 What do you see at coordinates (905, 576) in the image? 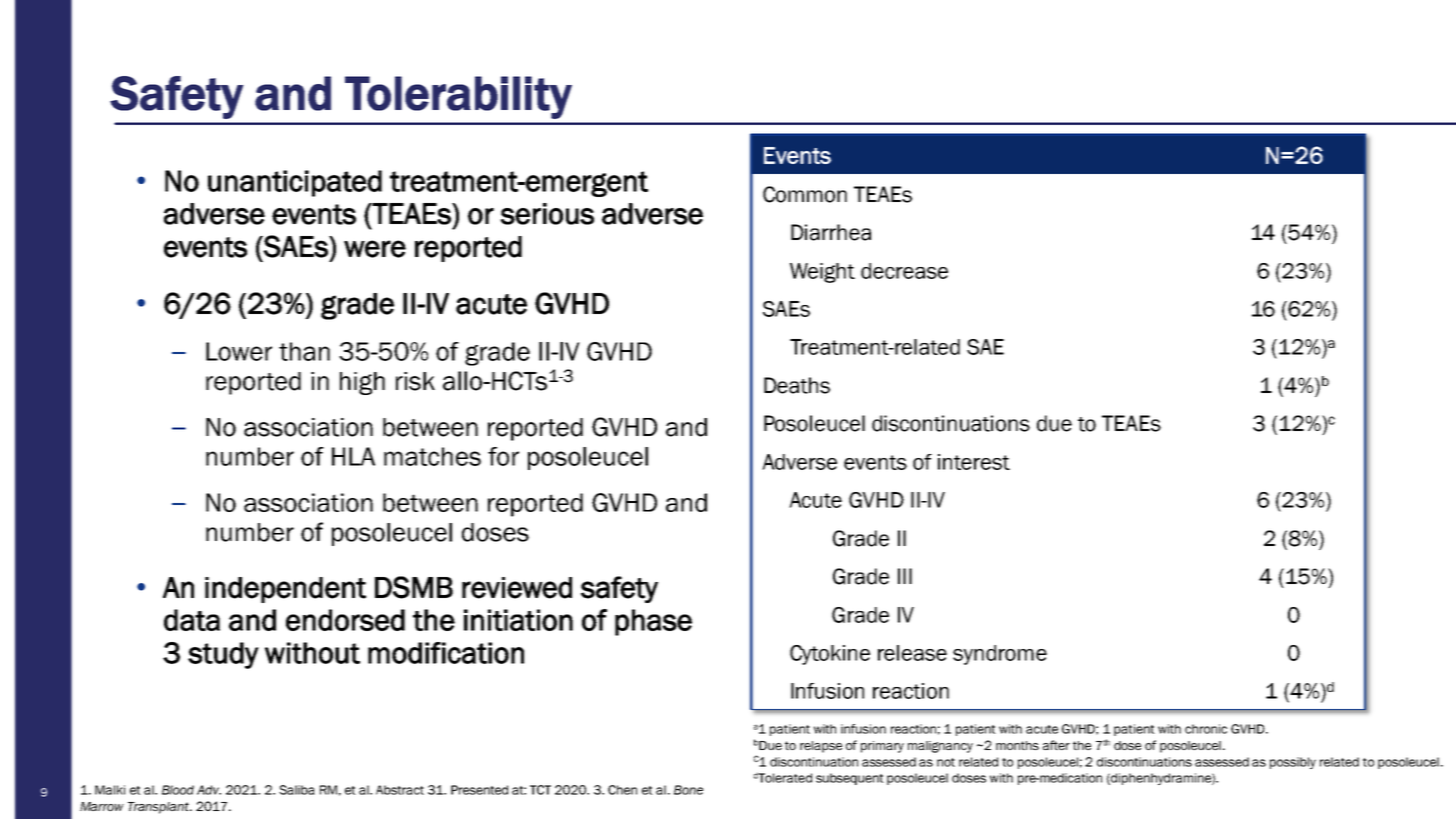
I see `III` at bounding box center [905, 576].
